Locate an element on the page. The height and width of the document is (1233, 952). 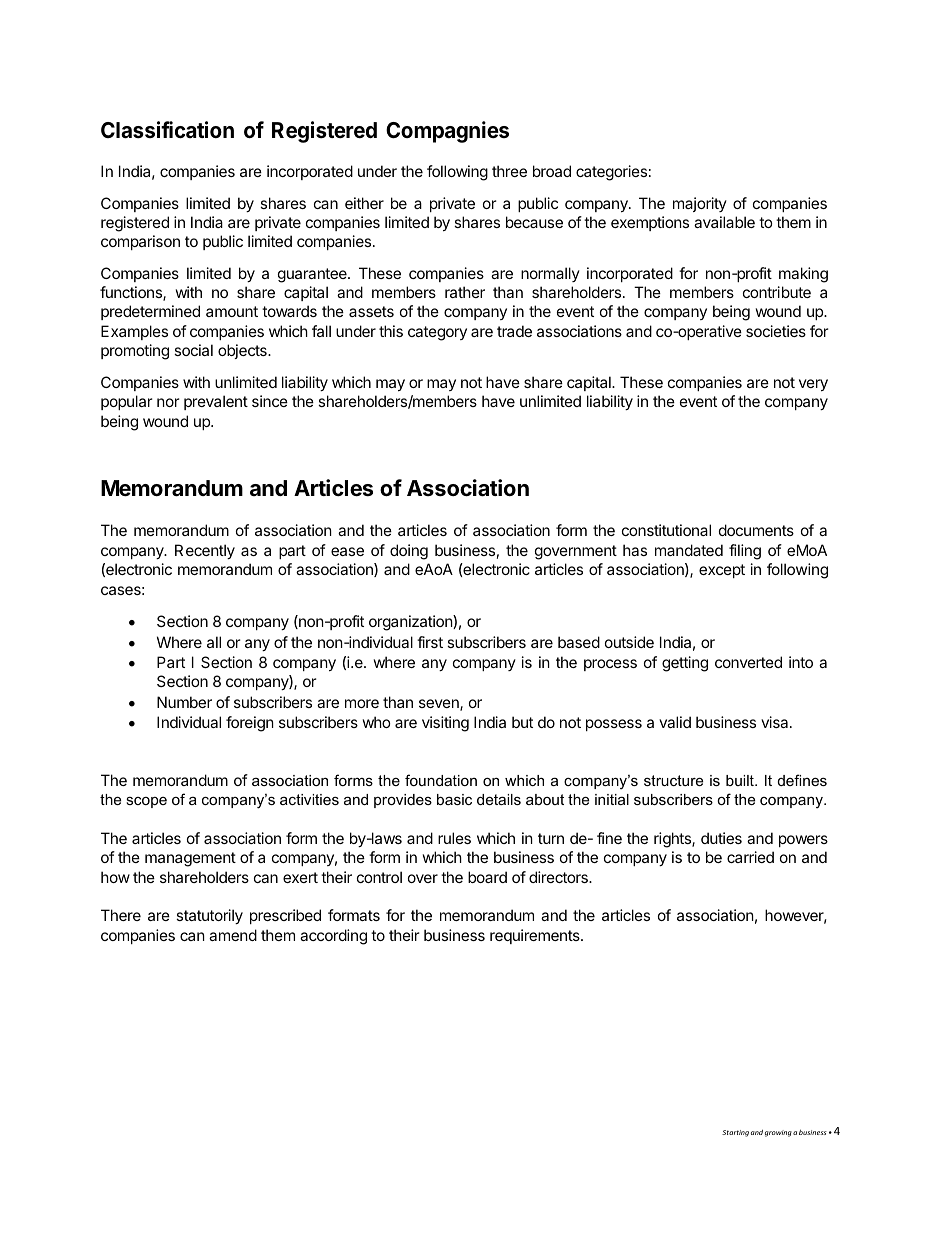
prevalent is located at coordinates (216, 402).
